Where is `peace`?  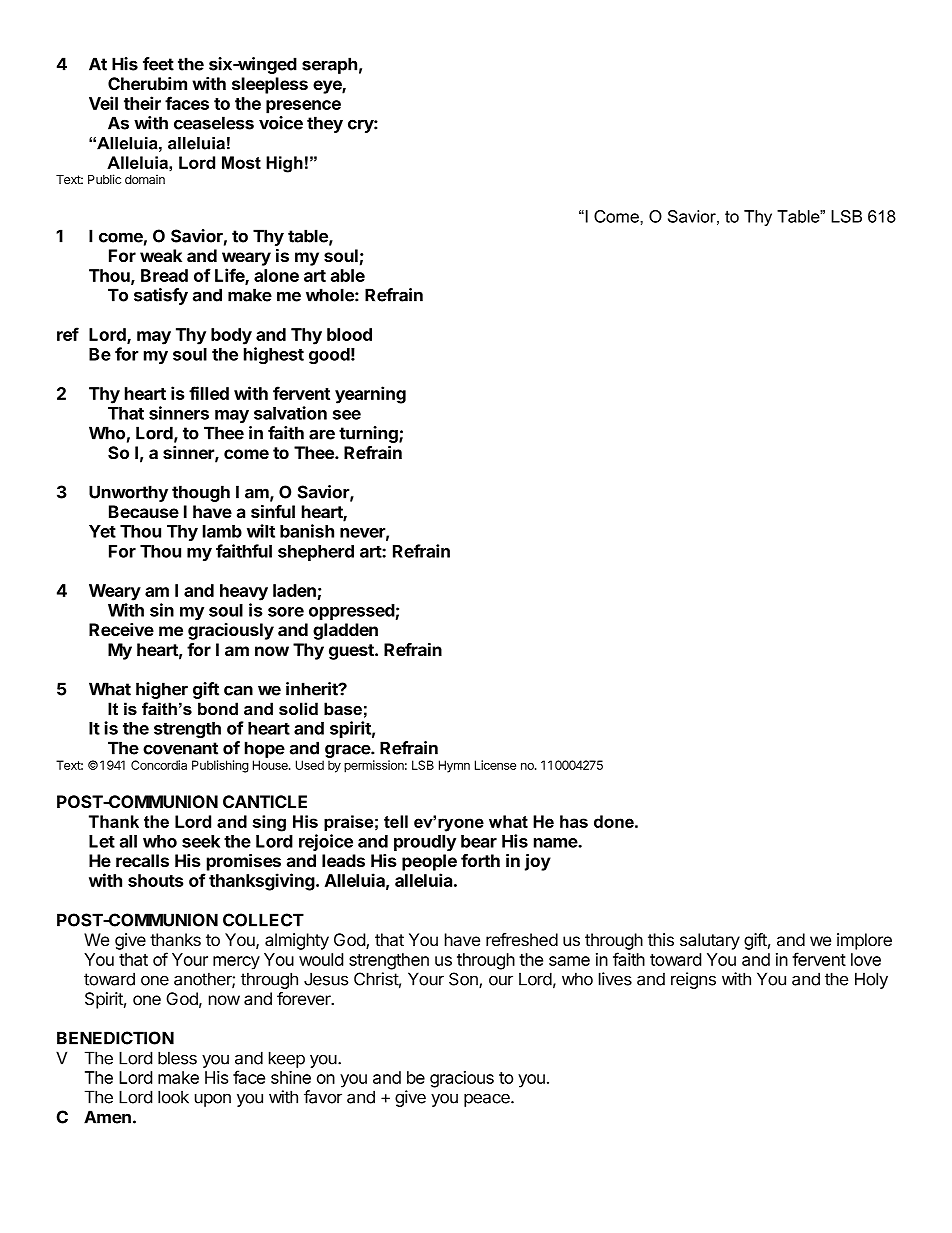
peace is located at coordinates (488, 1100).
